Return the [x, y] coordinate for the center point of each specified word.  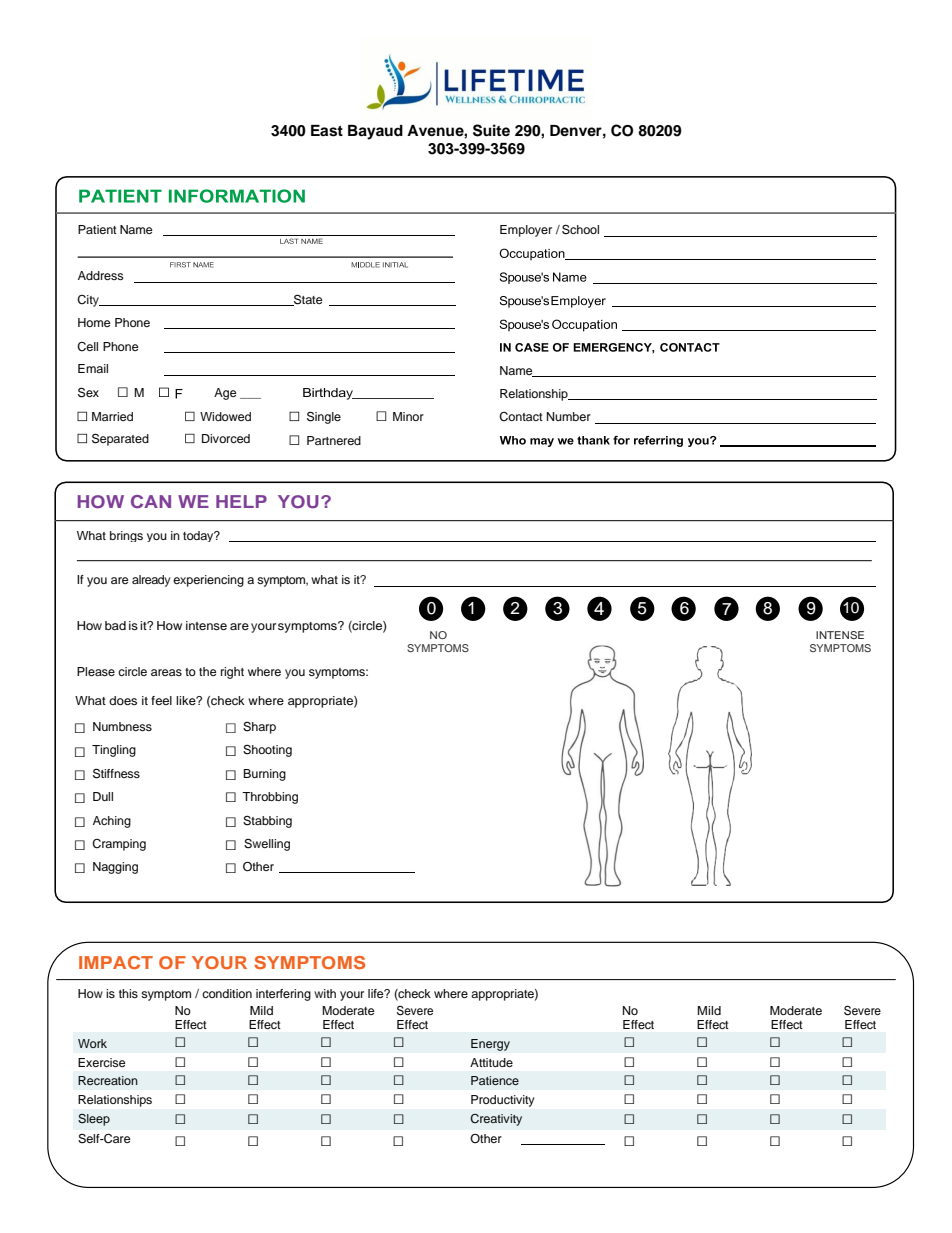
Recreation [108, 1080]
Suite [491, 130]
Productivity [502, 1101]
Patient [97, 229]
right [232, 673]
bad [115, 625]
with [325, 993]
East [327, 131]
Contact [521, 417]
